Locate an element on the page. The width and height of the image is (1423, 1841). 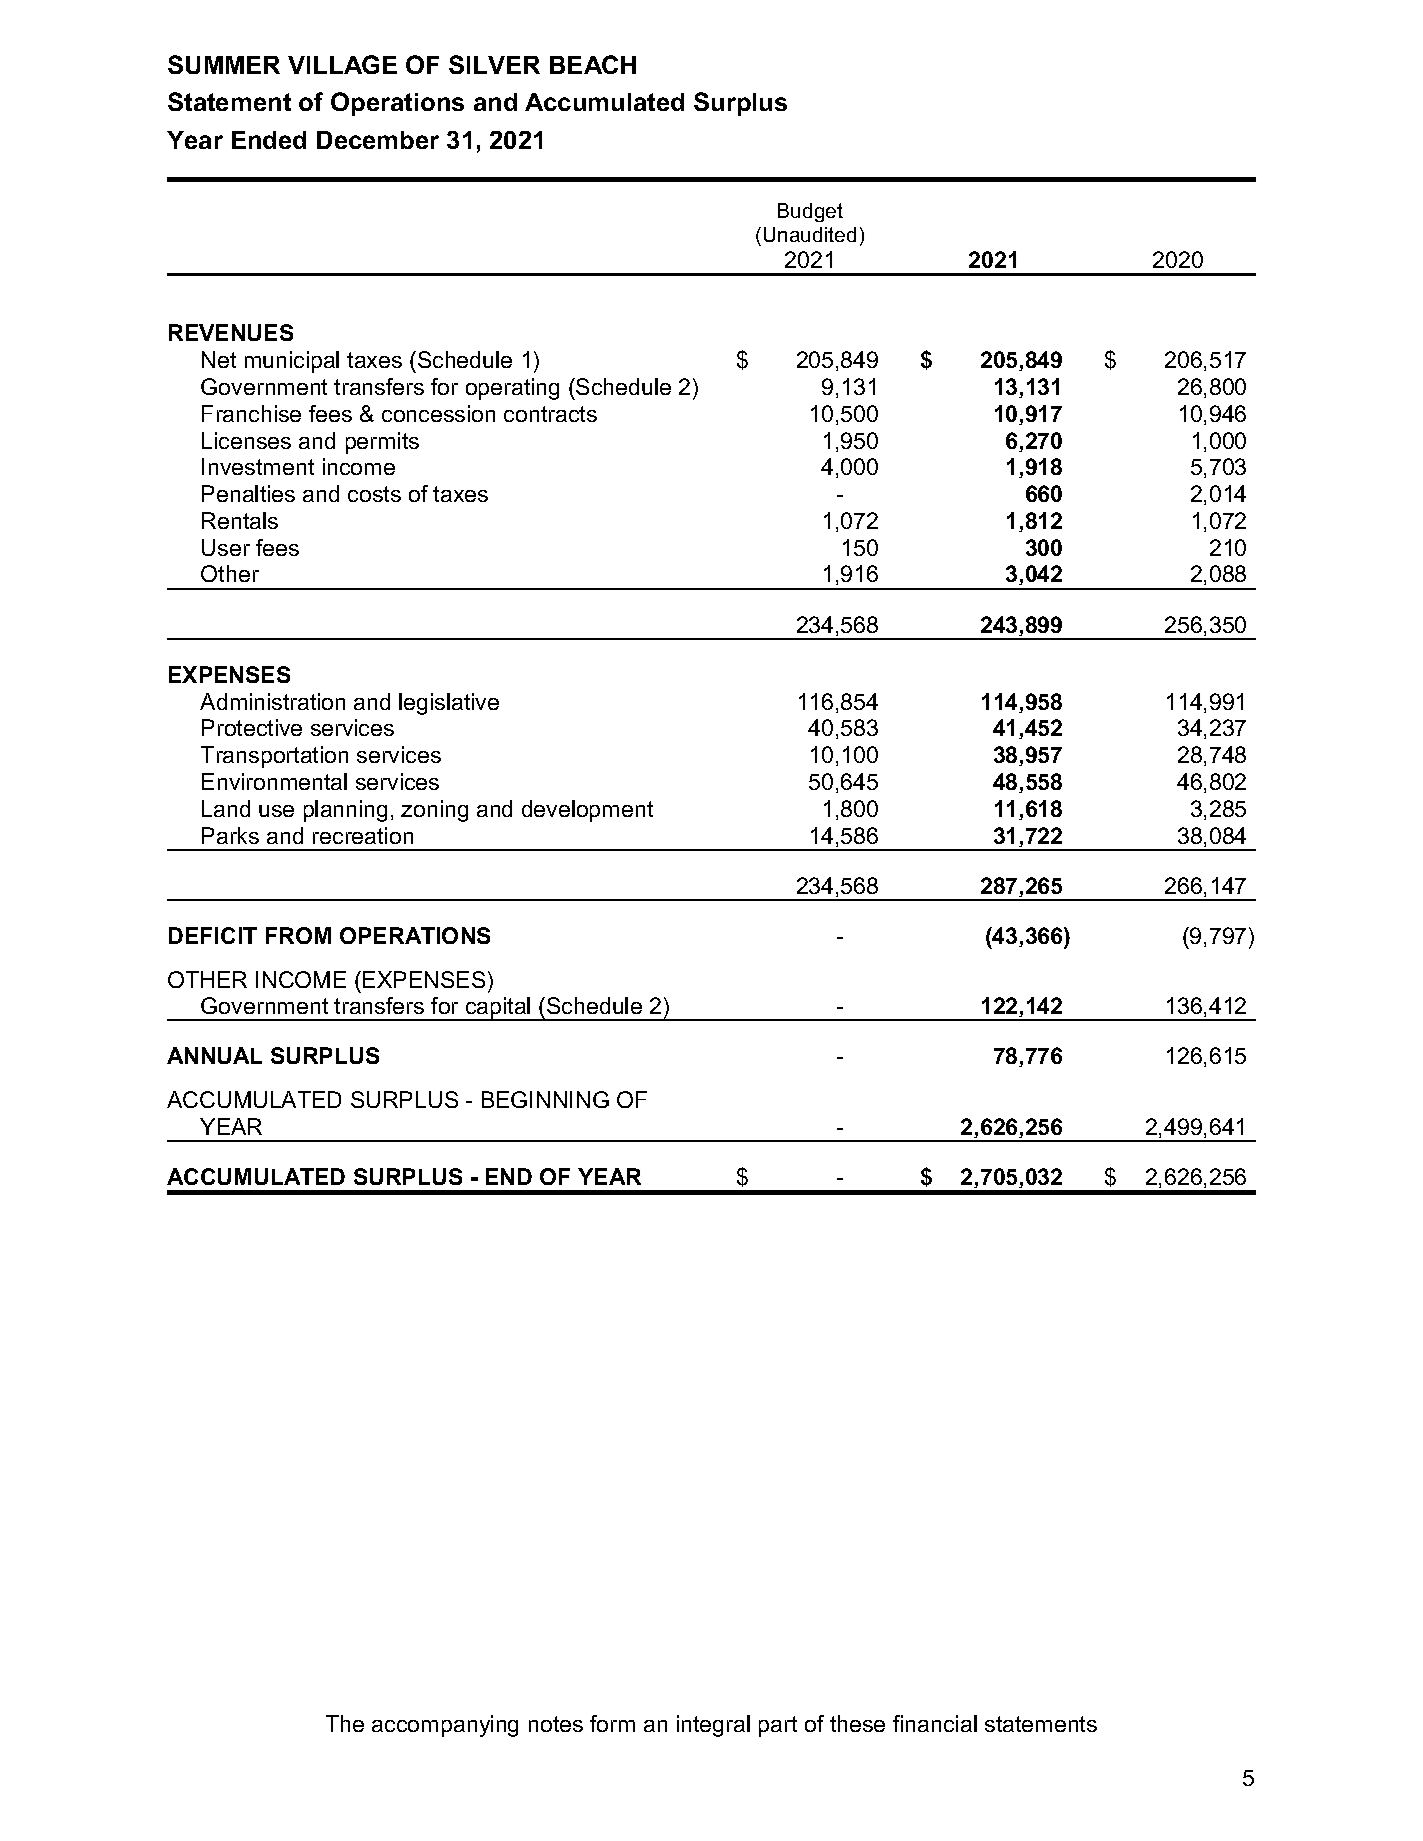
these is located at coordinates (857, 1723).
